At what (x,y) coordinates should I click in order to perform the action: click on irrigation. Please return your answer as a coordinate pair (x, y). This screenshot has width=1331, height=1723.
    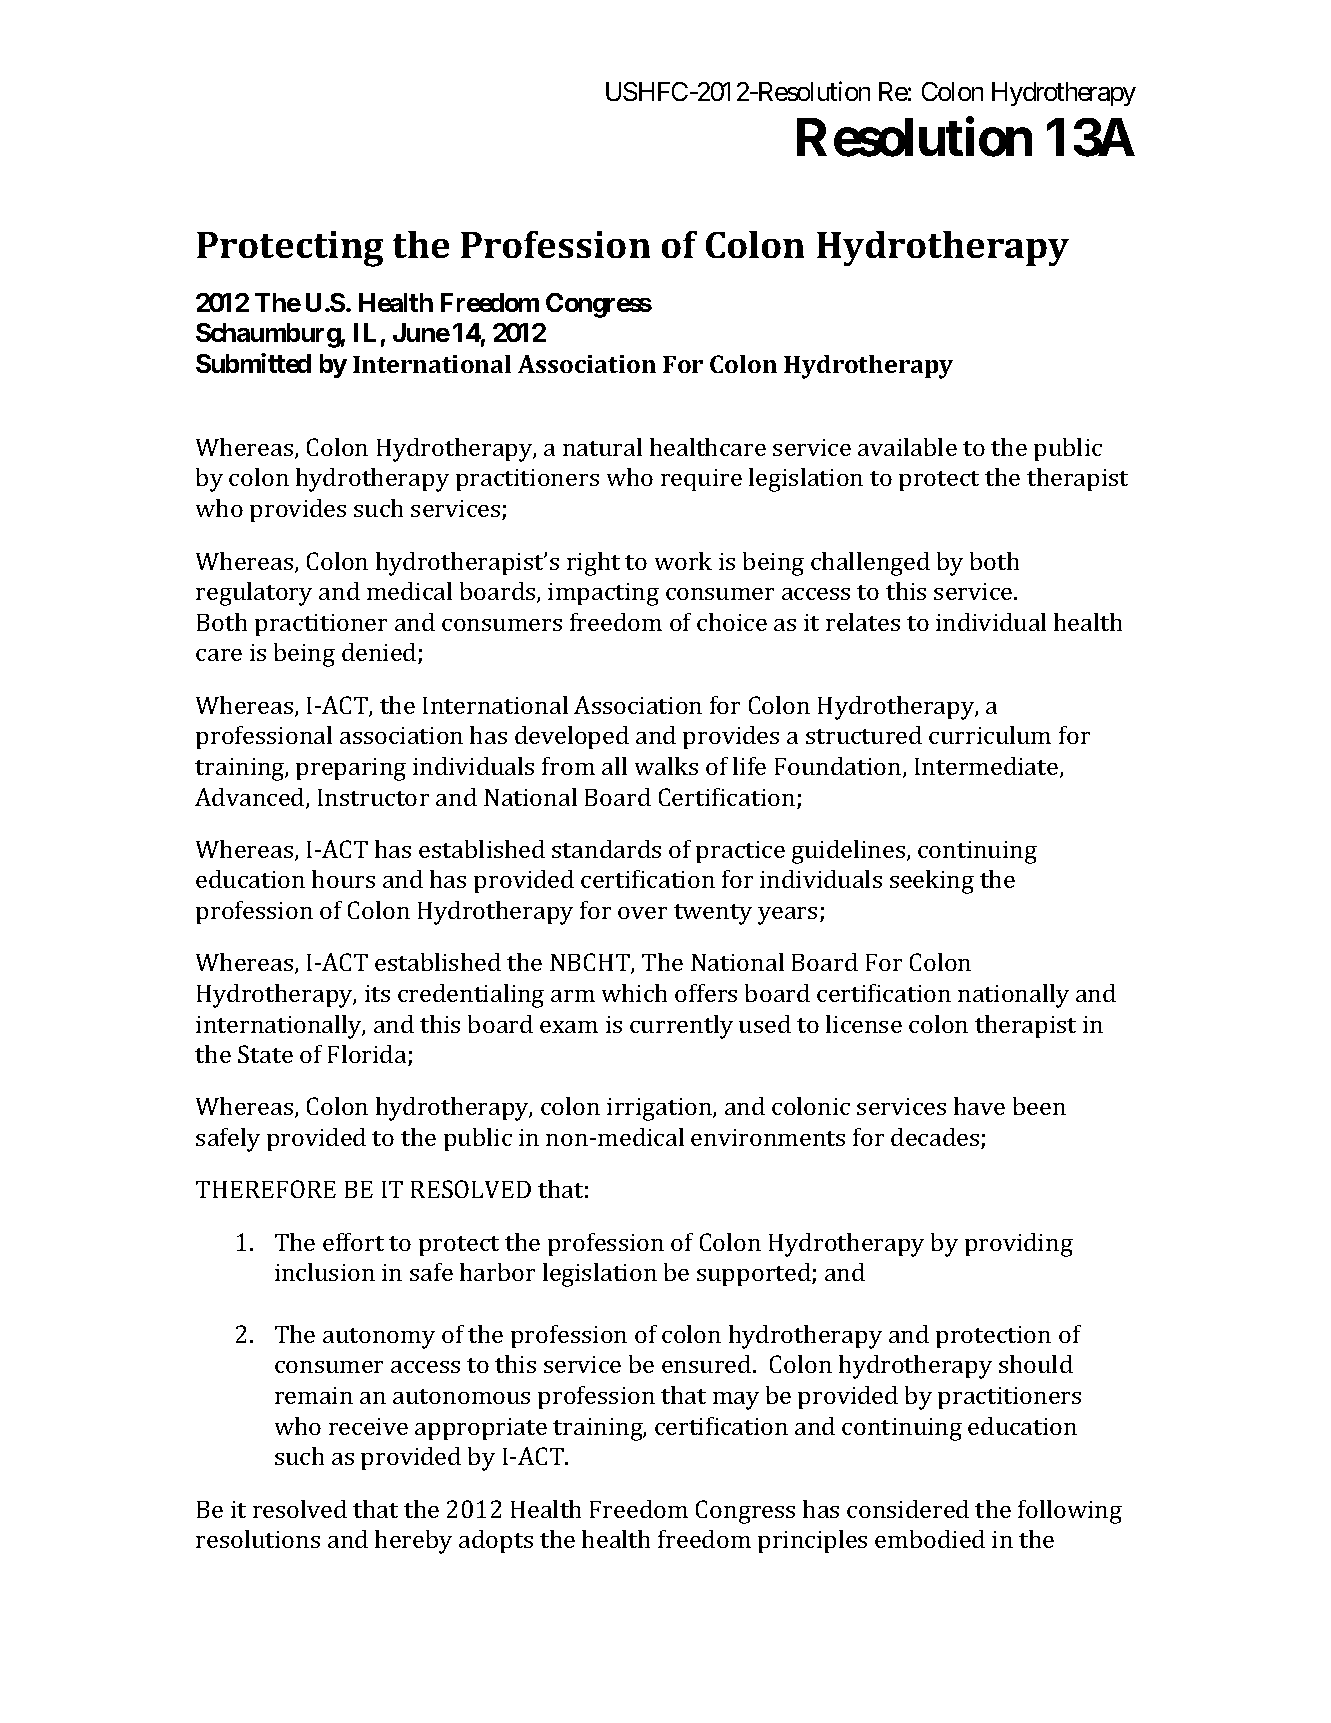
    Looking at the image, I should click on (660, 1109).
